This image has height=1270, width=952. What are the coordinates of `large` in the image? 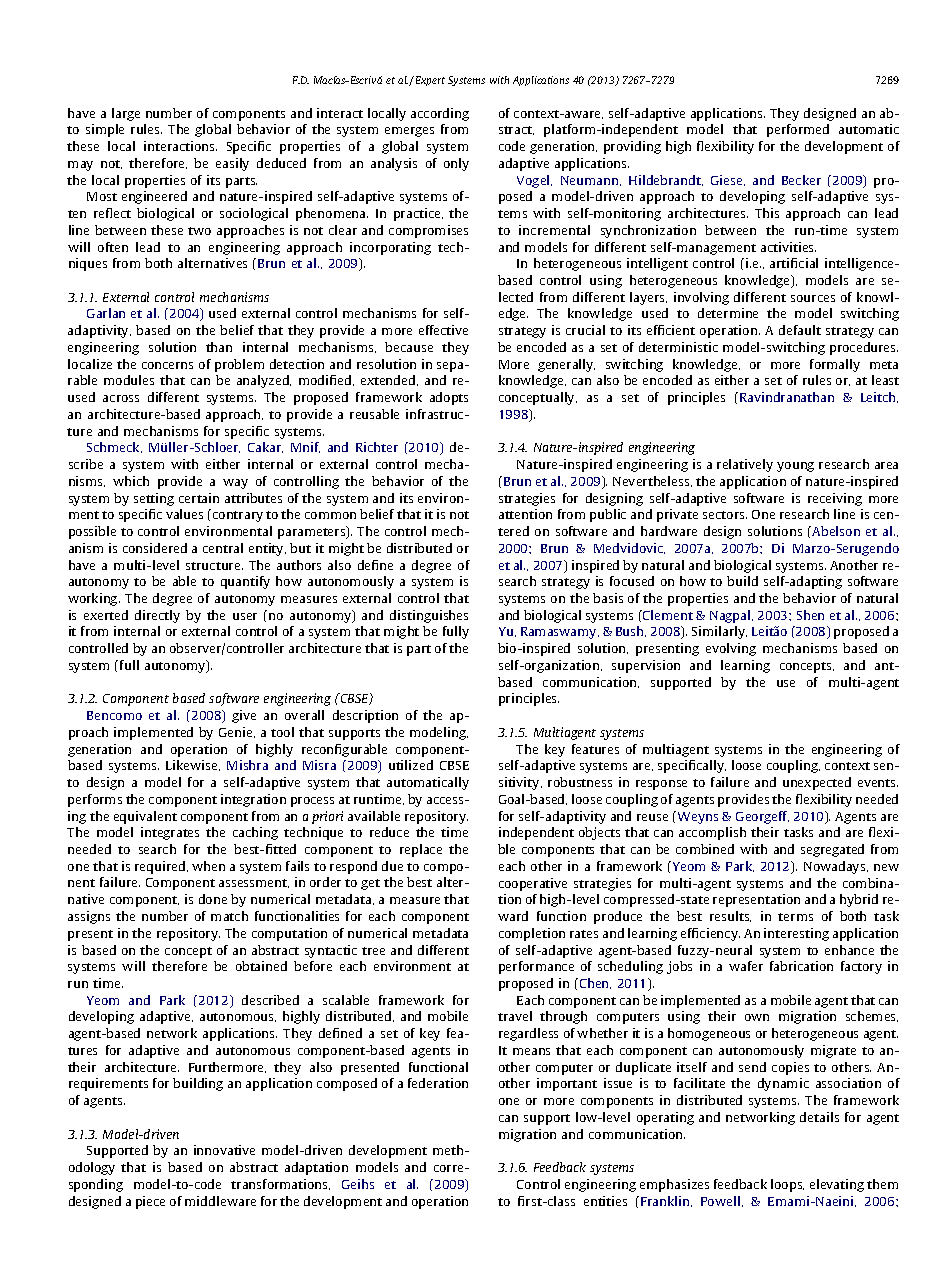 It's located at (126, 114).
